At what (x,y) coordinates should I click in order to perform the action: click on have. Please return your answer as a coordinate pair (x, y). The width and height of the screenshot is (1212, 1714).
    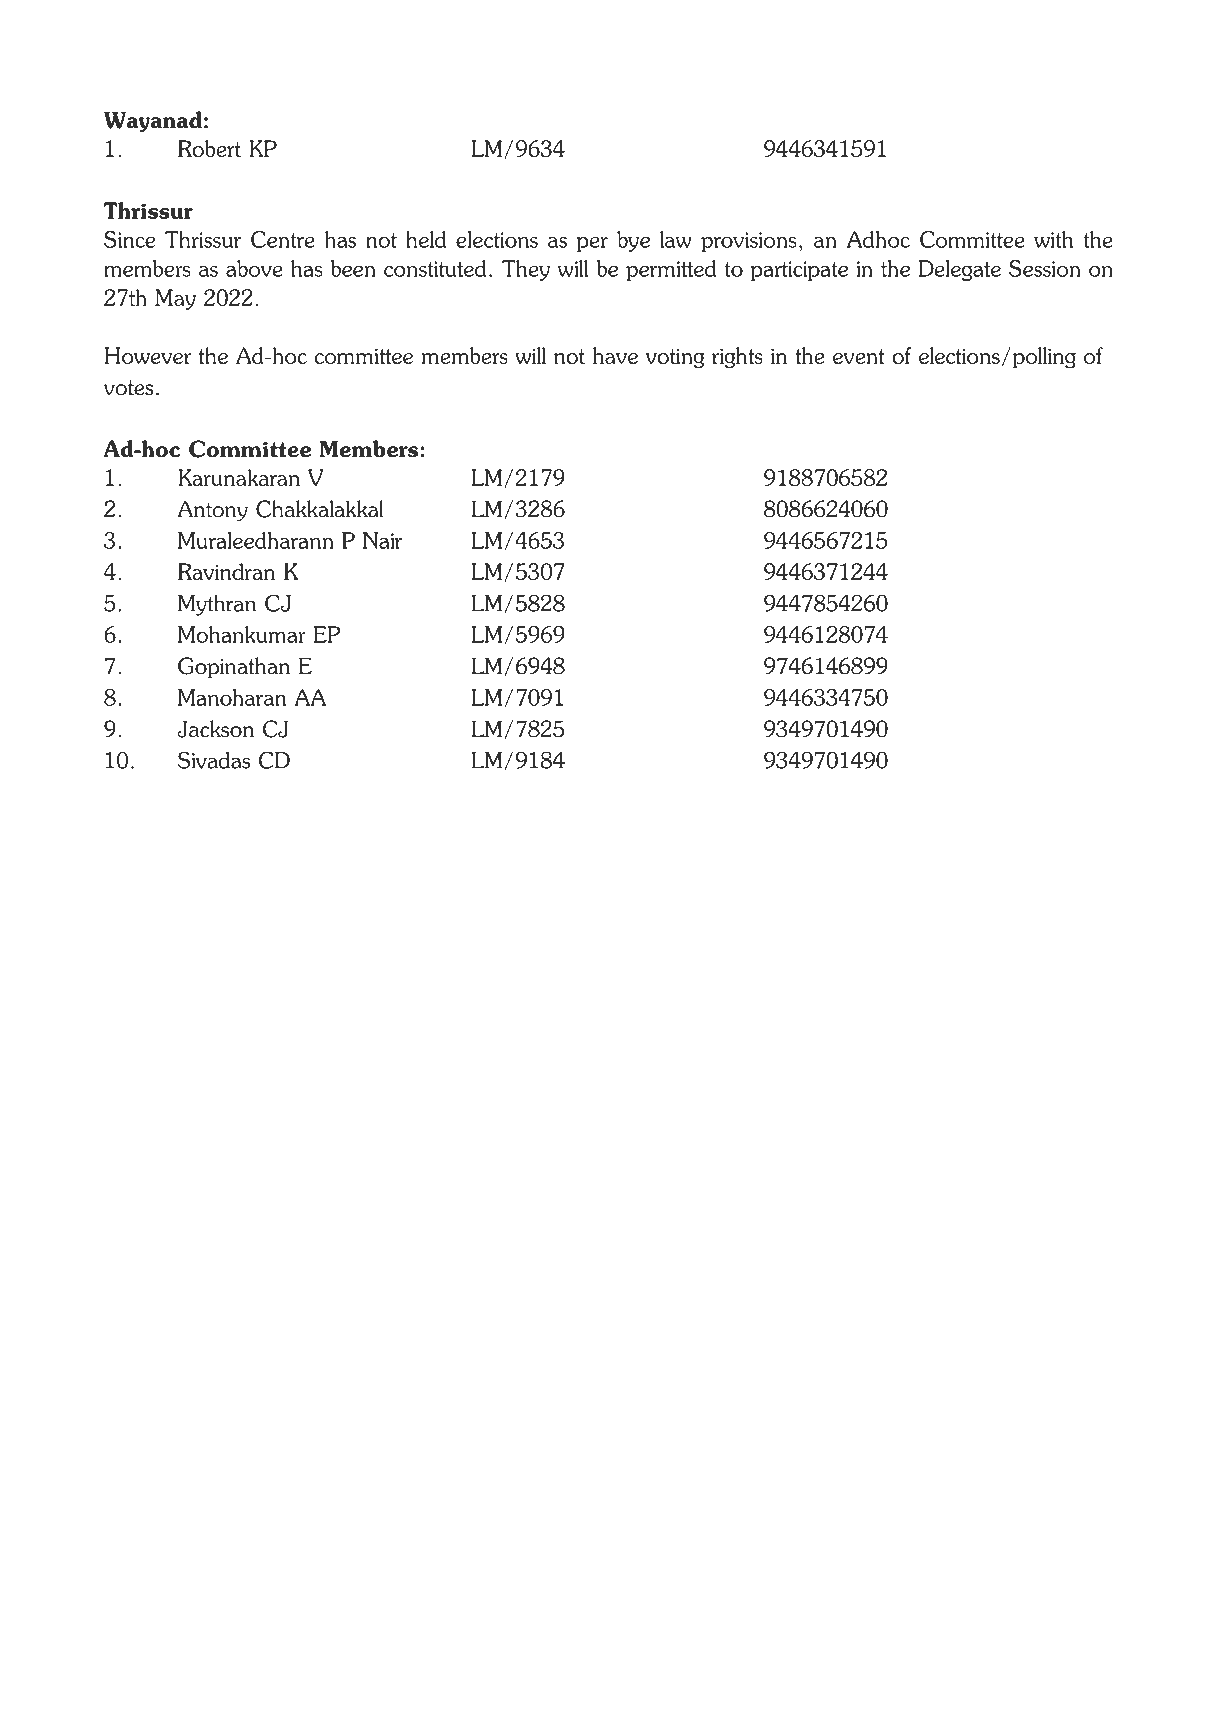
    Looking at the image, I should click on (615, 355).
